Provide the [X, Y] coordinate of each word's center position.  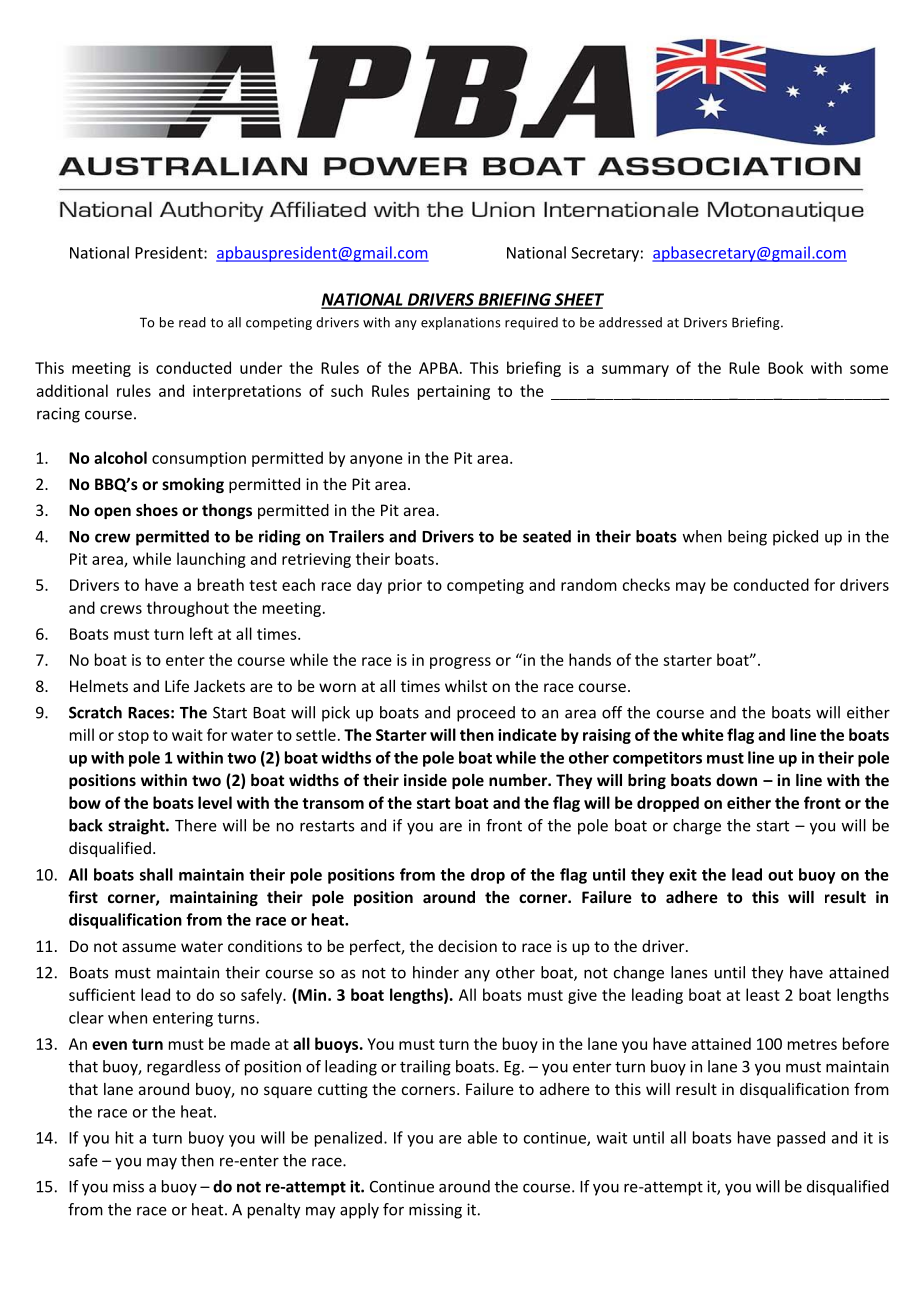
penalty [274, 1211]
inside [425, 780]
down [736, 780]
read [192, 322]
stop [133, 737]
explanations [461, 323]
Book [785, 367]
